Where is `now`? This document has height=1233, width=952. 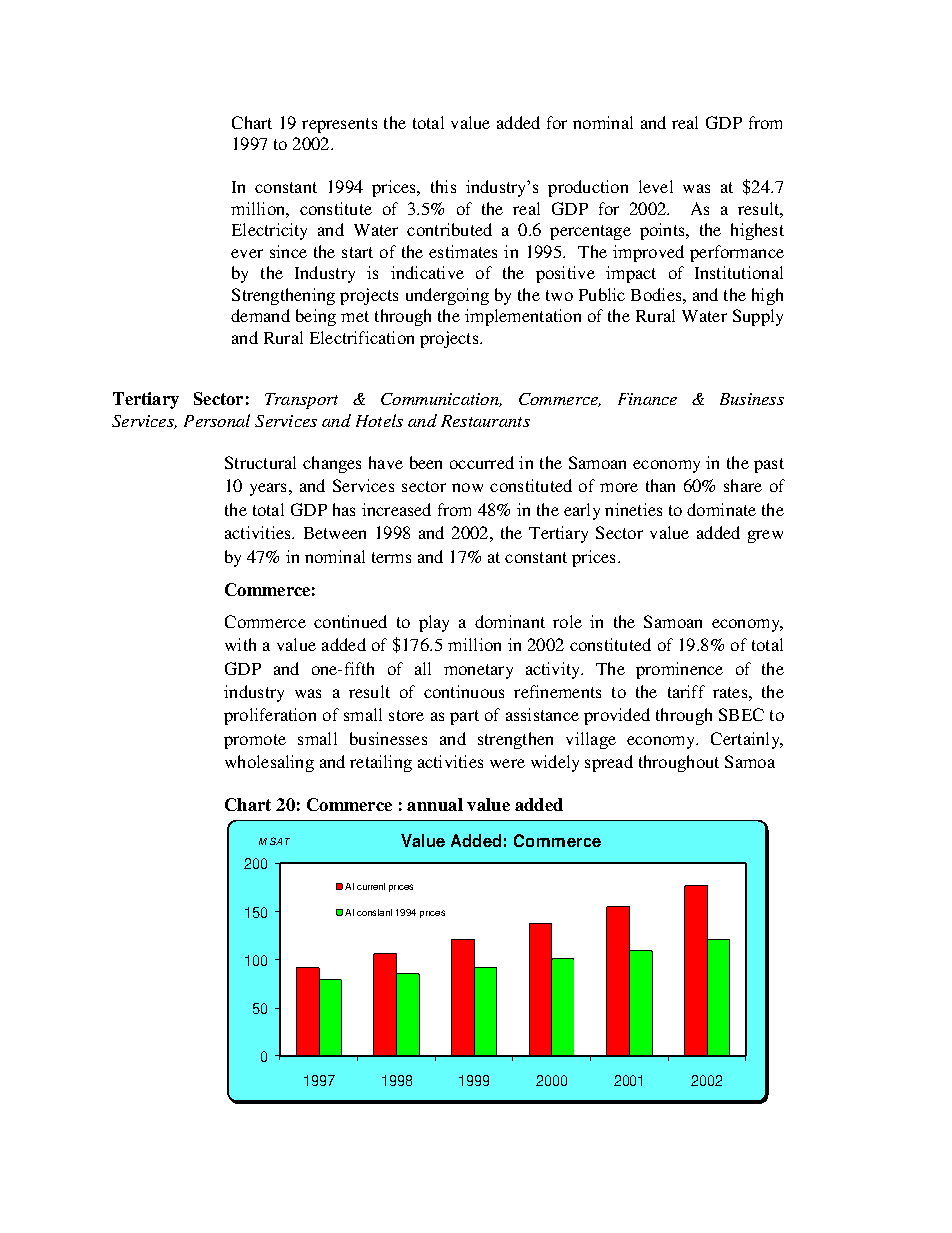 now is located at coordinates (467, 487).
